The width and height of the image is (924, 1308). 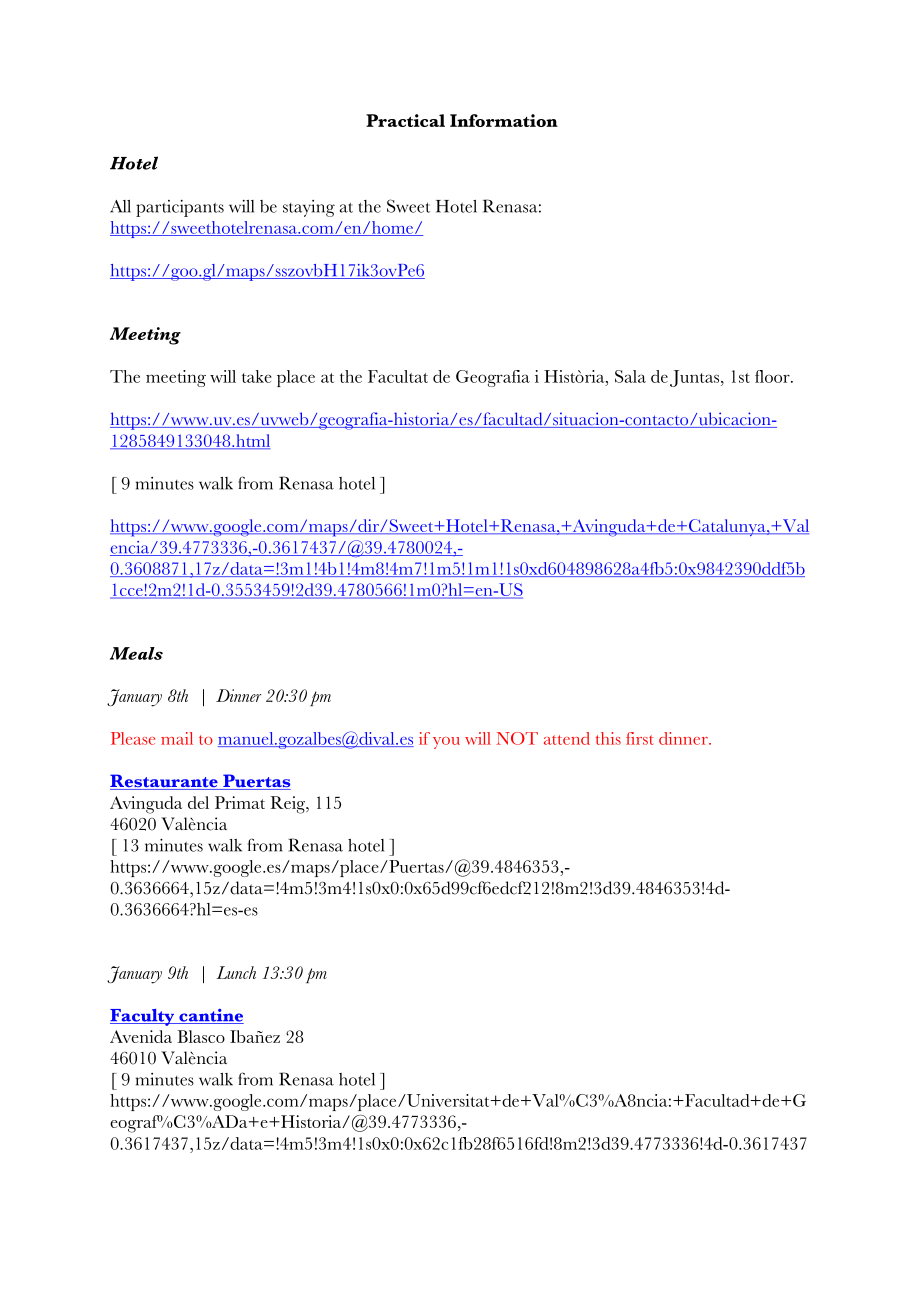 I want to click on you, so click(x=446, y=743).
